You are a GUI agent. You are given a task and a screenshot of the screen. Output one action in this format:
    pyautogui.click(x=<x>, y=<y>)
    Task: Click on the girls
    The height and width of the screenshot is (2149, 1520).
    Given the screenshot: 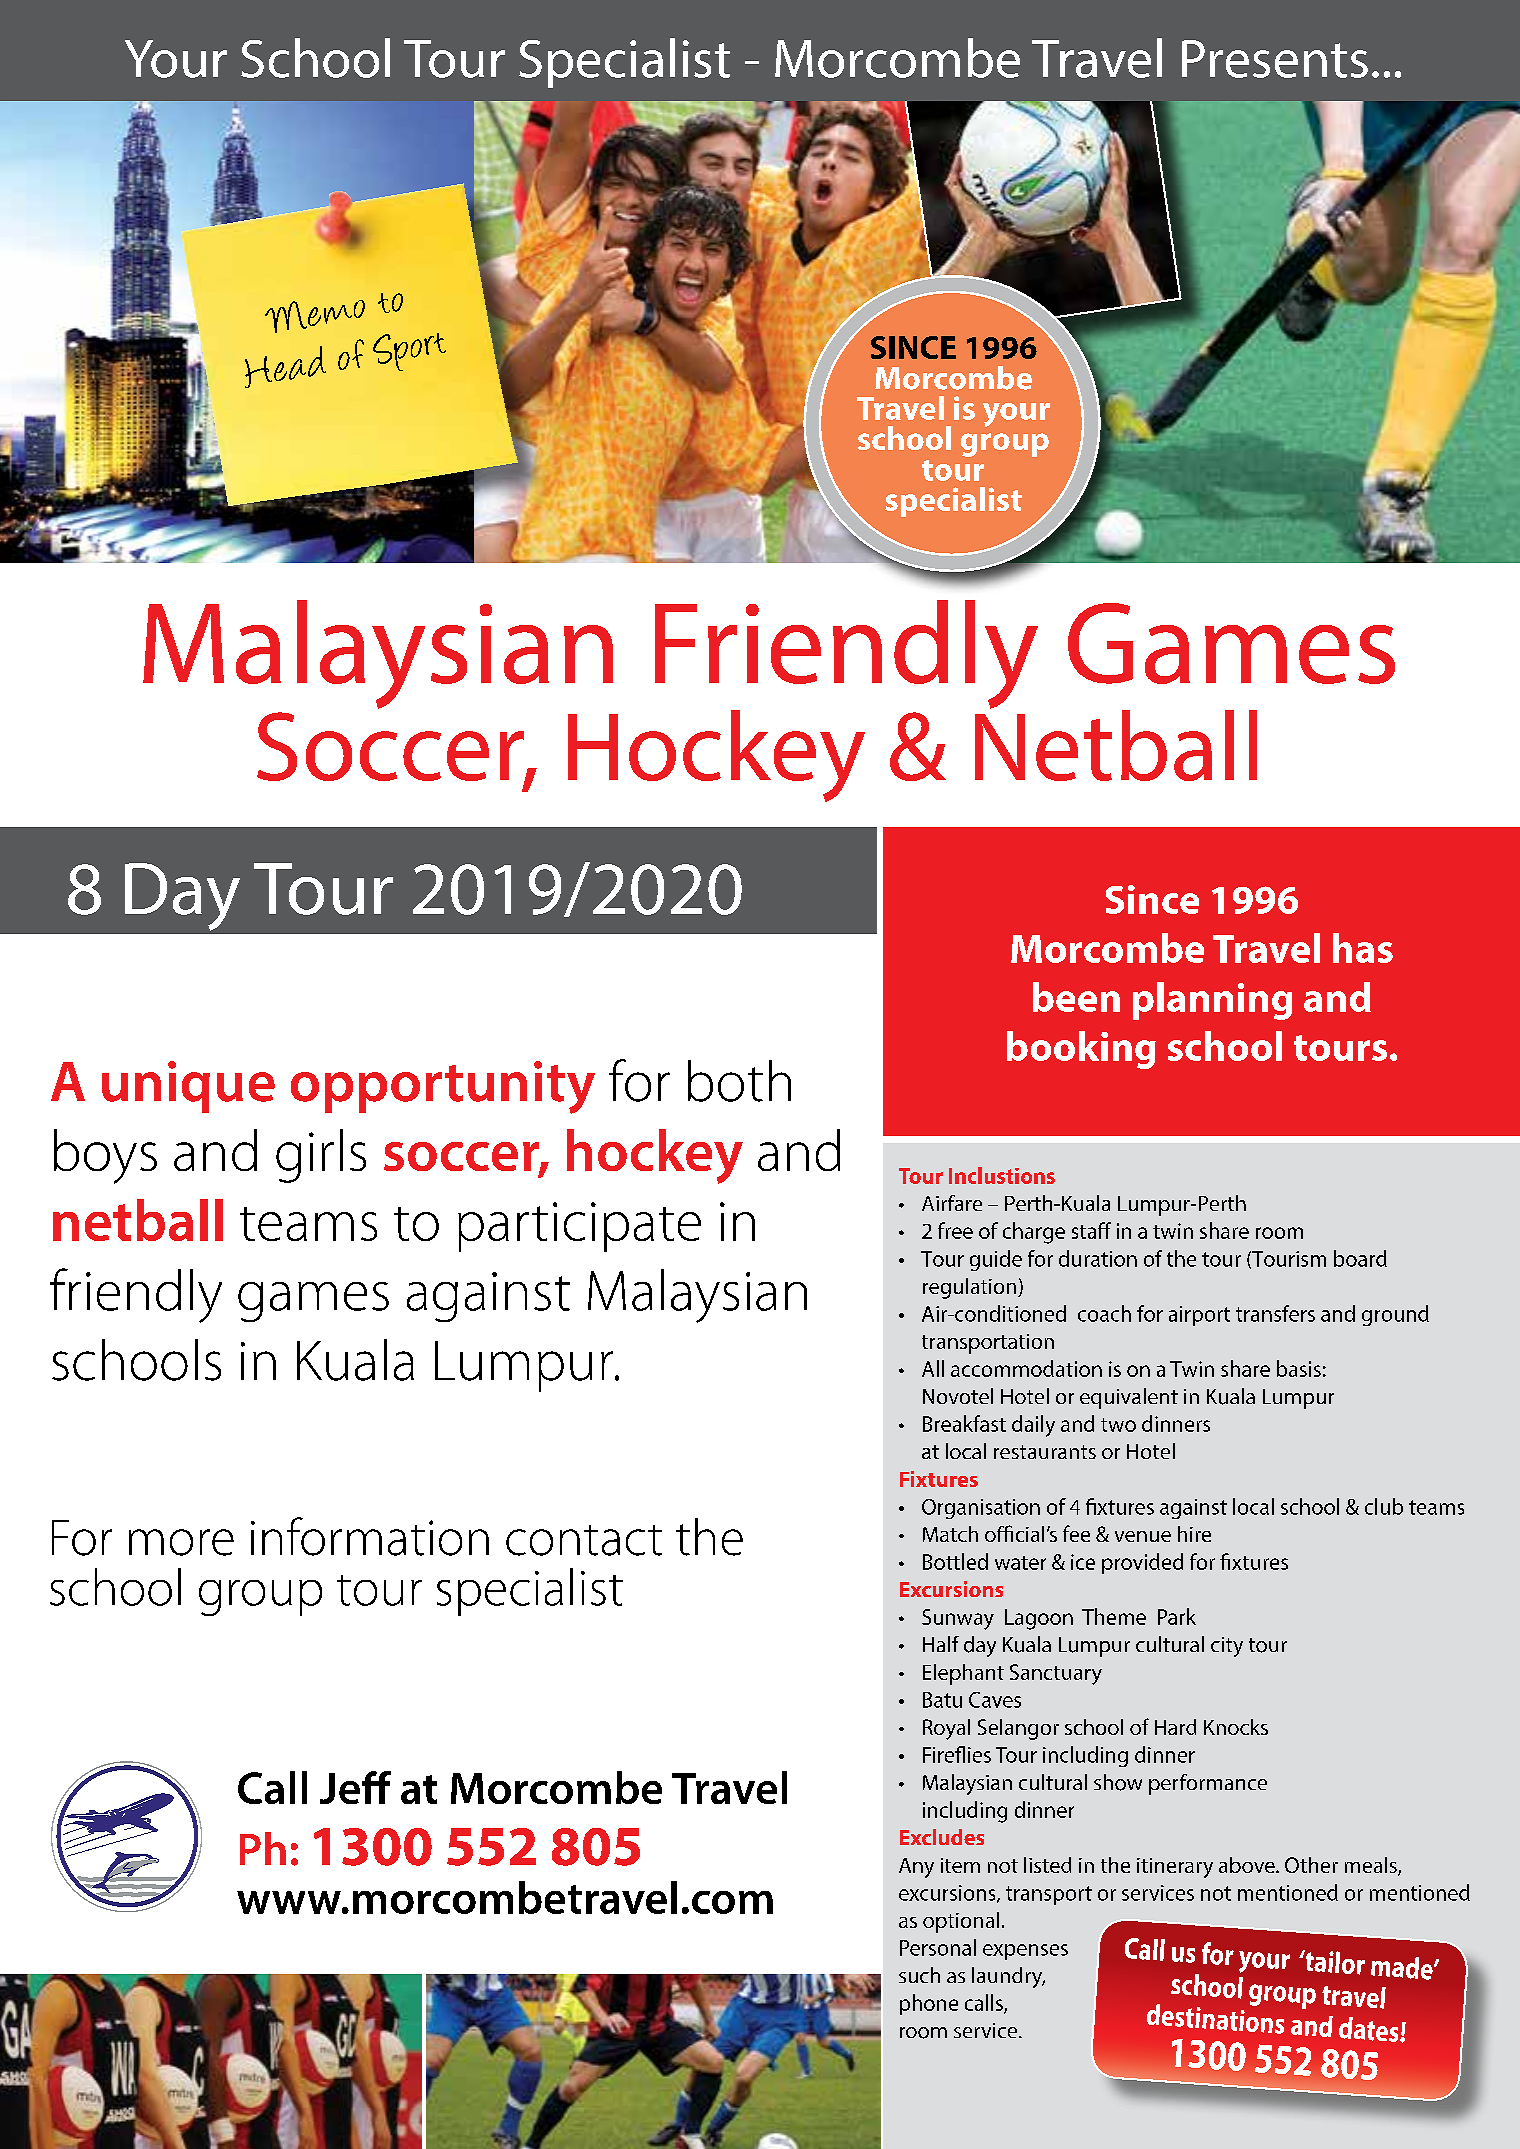 What is the action you would take?
    pyautogui.click(x=321, y=1156)
